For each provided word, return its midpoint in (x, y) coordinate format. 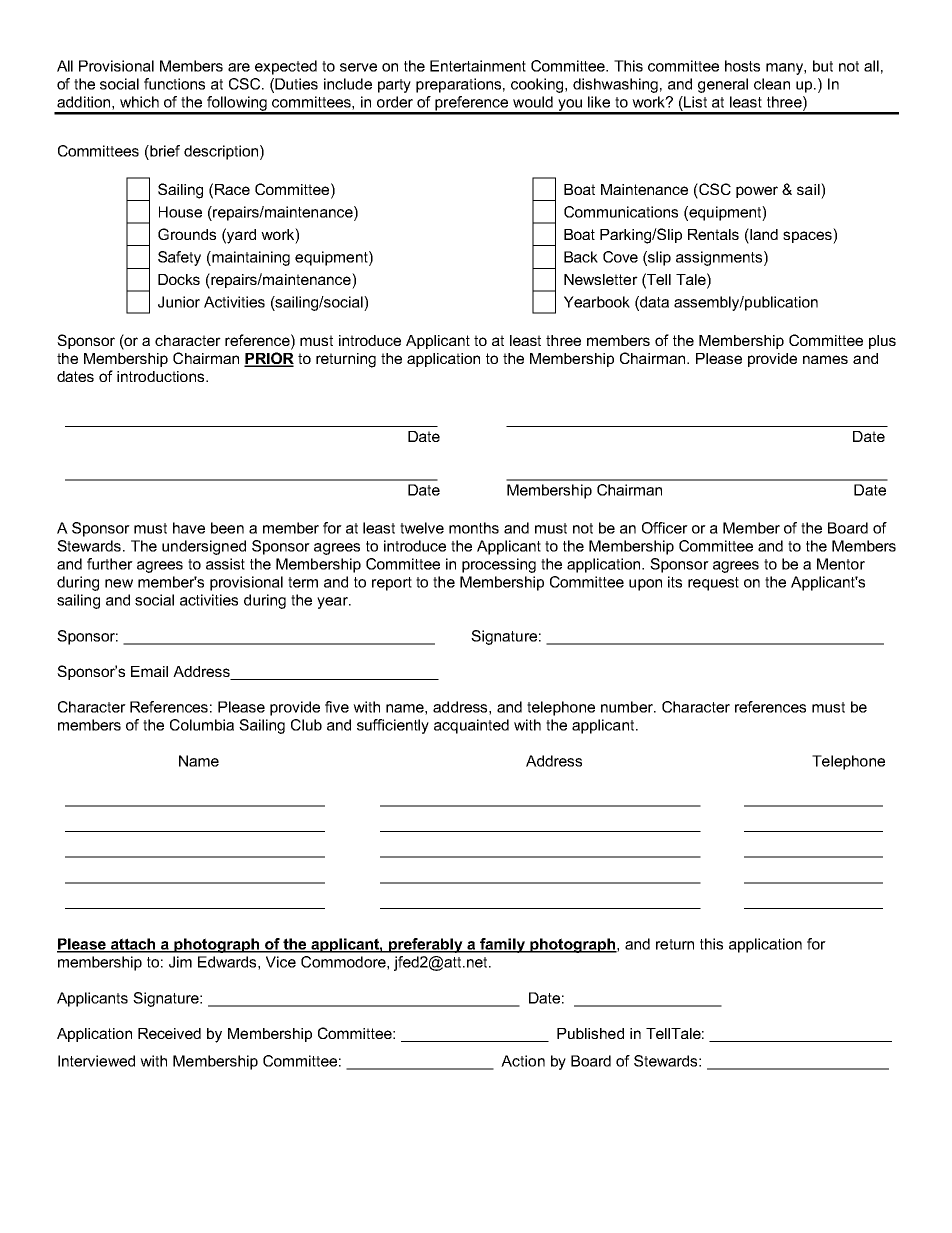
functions (174, 84)
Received (169, 1033)
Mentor (841, 564)
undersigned (204, 547)
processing (499, 565)
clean (772, 84)
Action (523, 1061)
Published (590, 1033)
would (533, 102)
